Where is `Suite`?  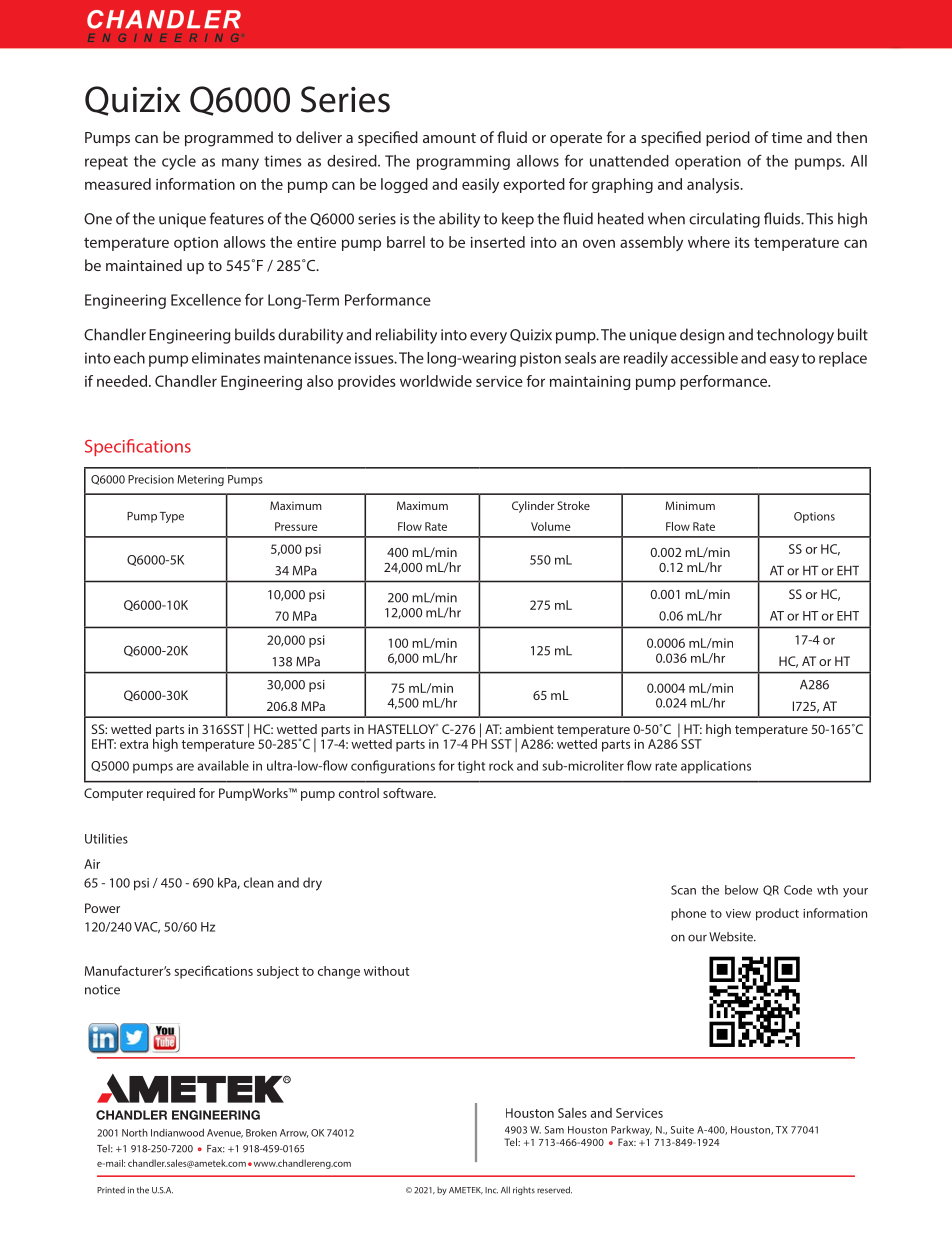
Suite is located at coordinates (682, 1130).
